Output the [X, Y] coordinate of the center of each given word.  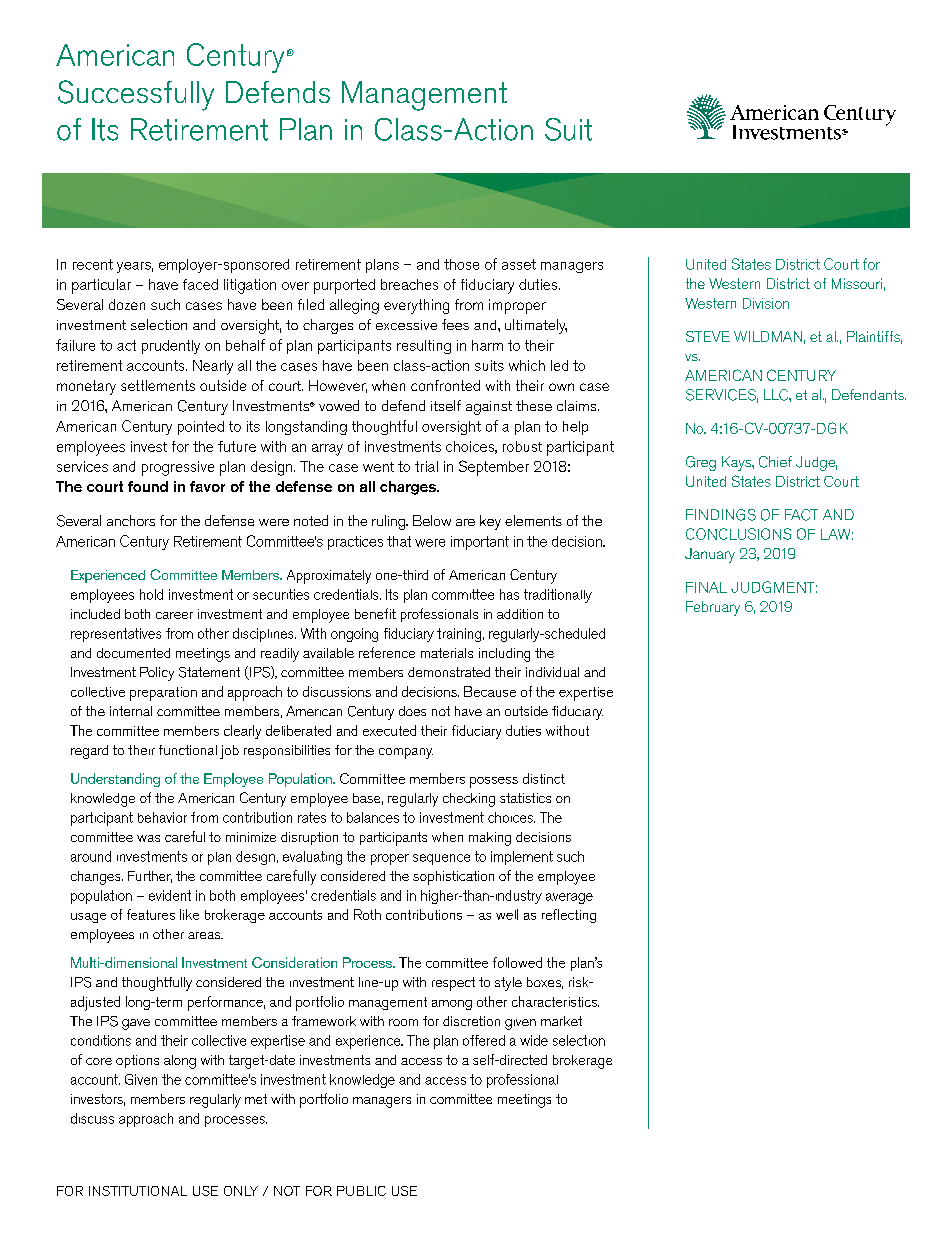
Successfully [136, 95]
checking [469, 800]
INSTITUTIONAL [138, 1191]
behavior [162, 817]
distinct [544, 778]
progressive [178, 468]
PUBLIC [361, 1191]
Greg [701, 463]
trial [426, 466]
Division [766, 303]
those [461, 264]
